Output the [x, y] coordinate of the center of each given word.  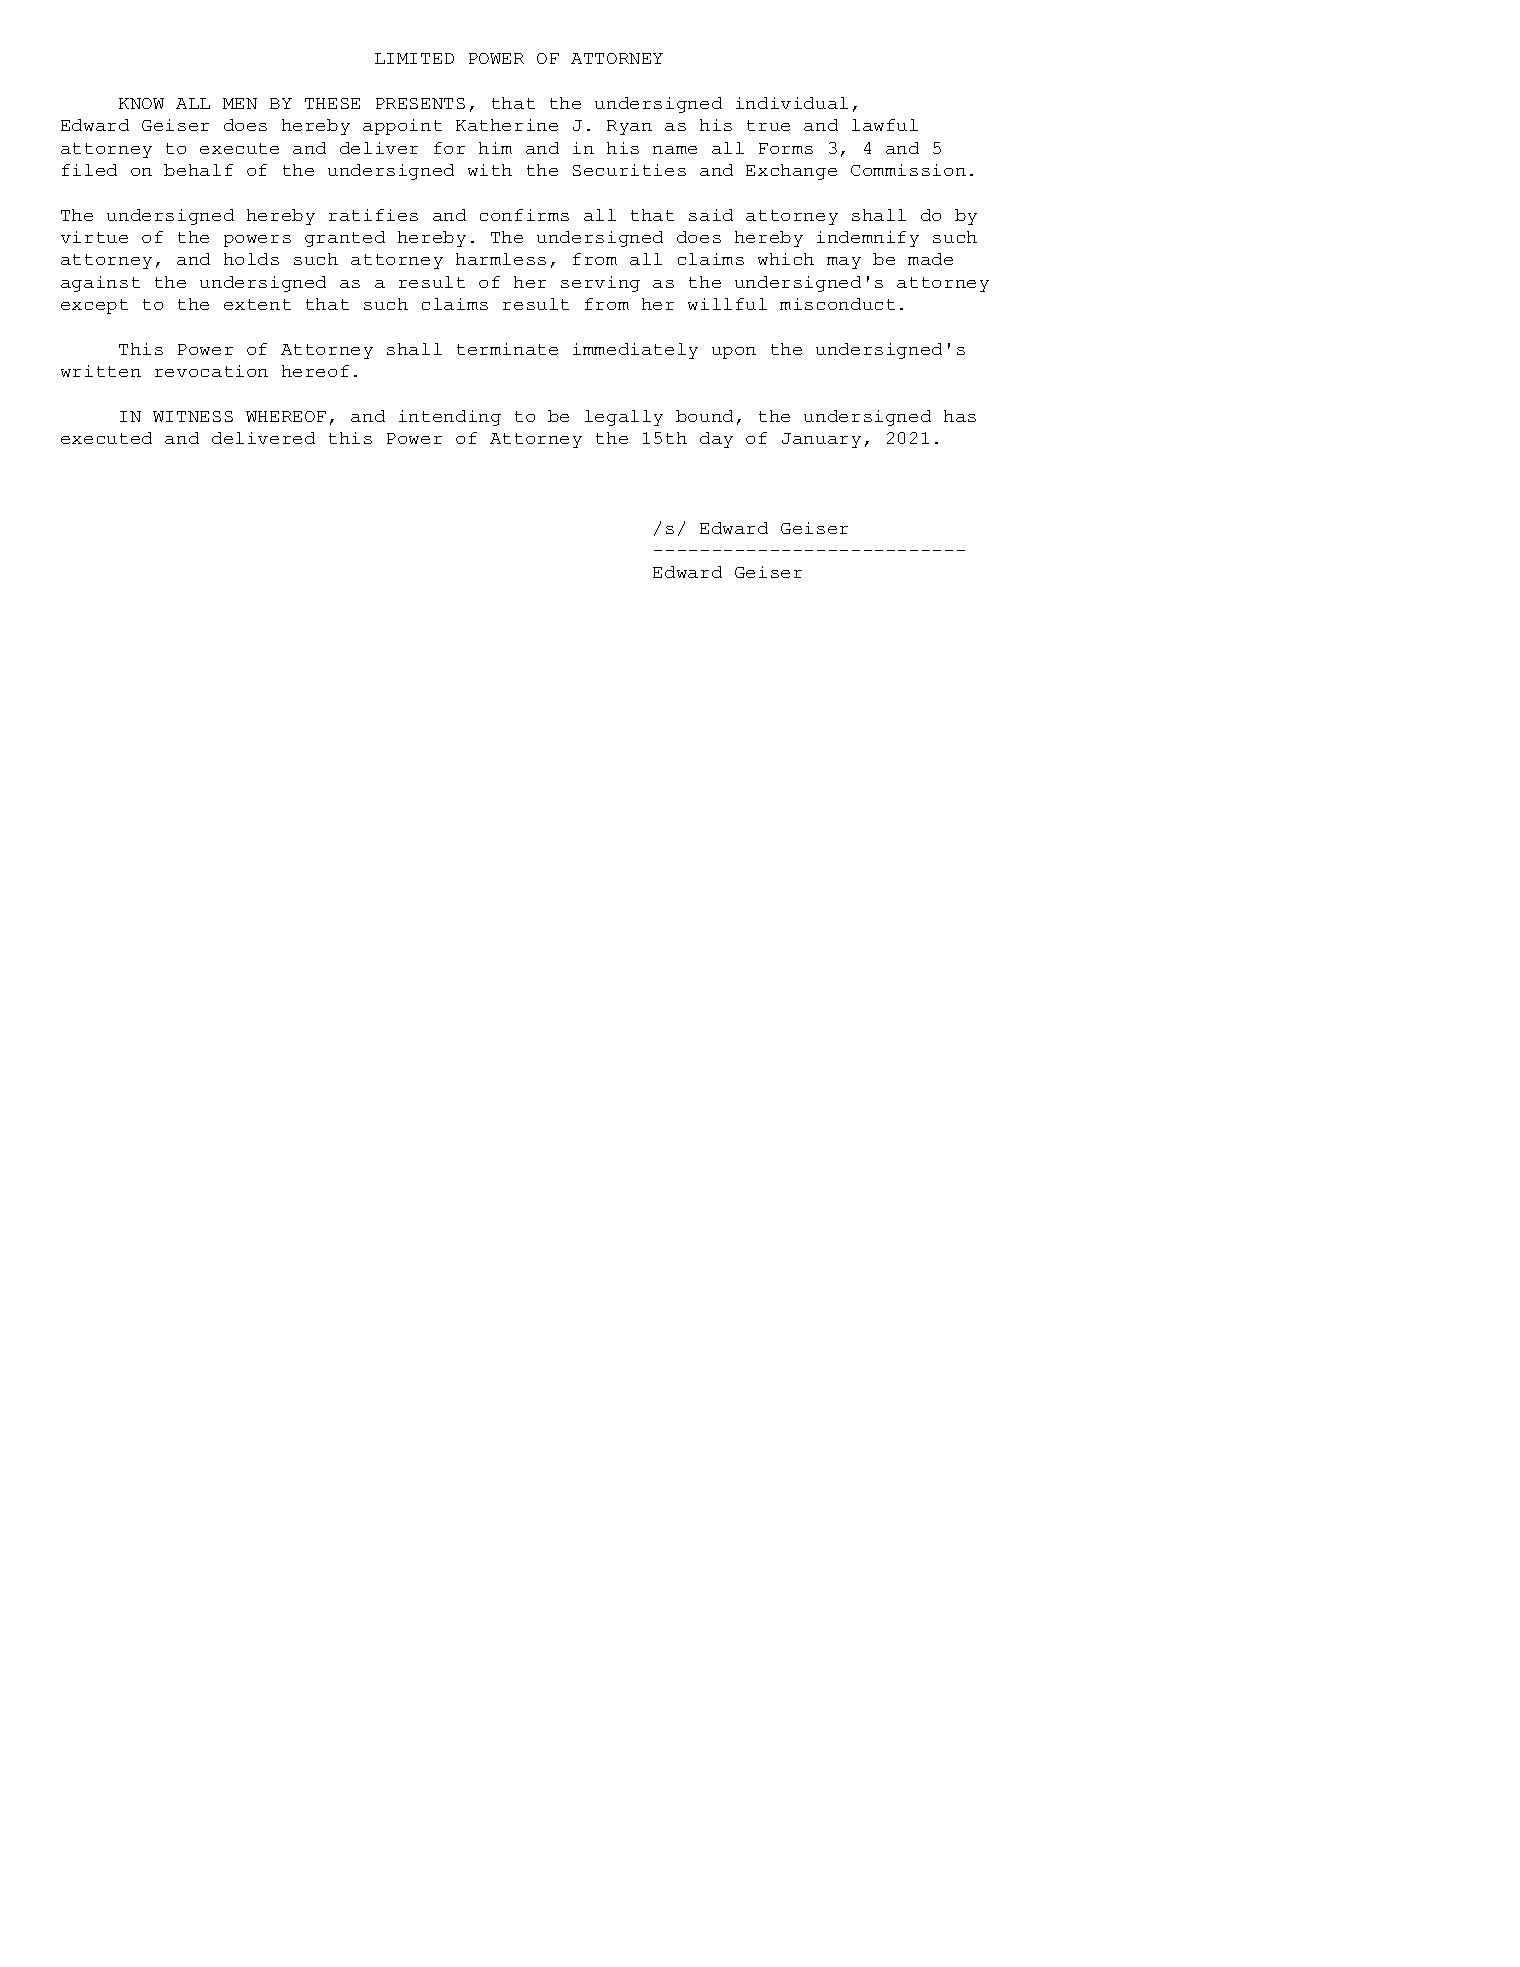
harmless [501, 259]
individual [792, 103]
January [821, 440]
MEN [240, 103]
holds [251, 259]
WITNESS [193, 416]
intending [450, 418]
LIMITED [414, 58]
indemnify [868, 239]
